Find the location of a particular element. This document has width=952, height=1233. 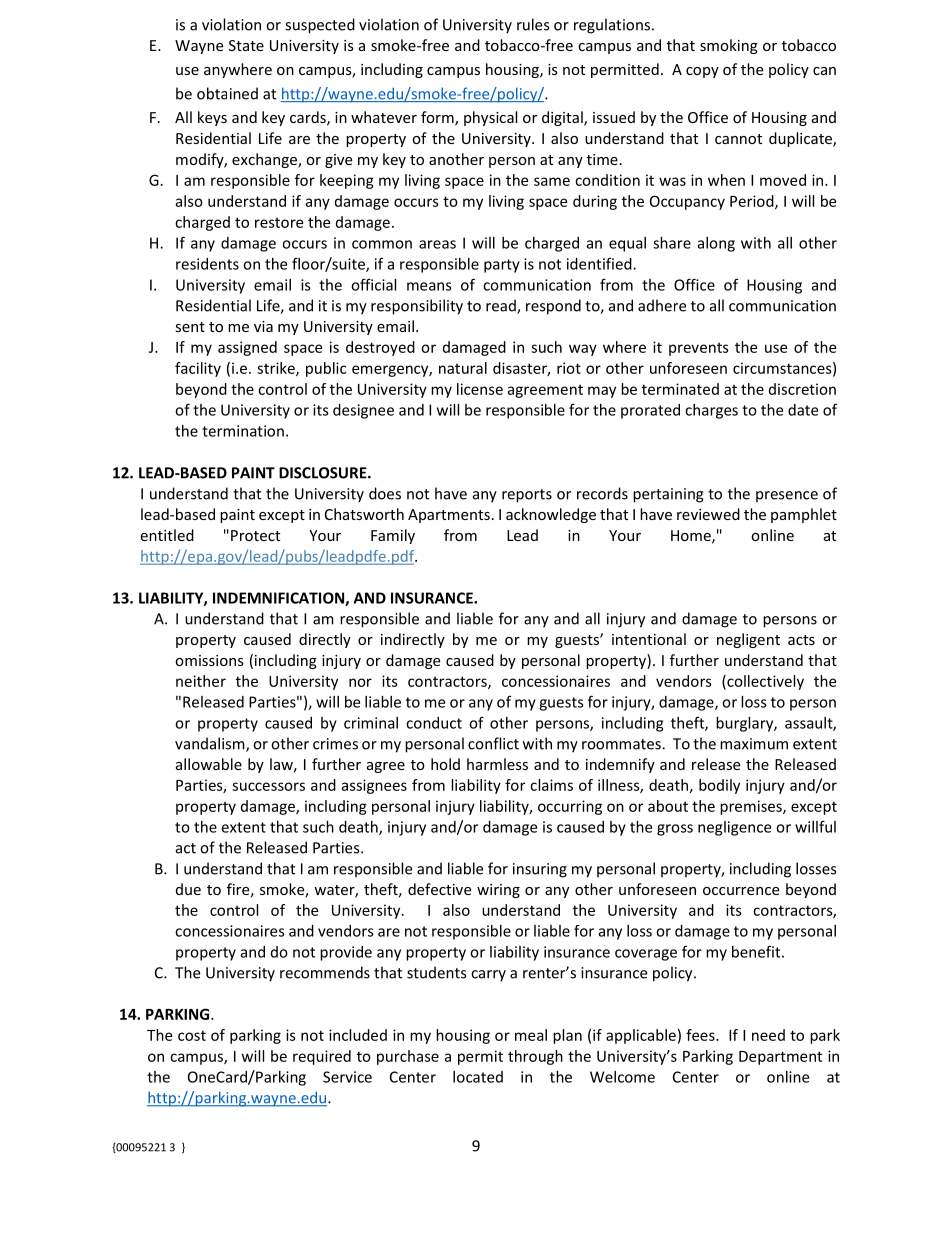

cost is located at coordinates (192, 1035).
